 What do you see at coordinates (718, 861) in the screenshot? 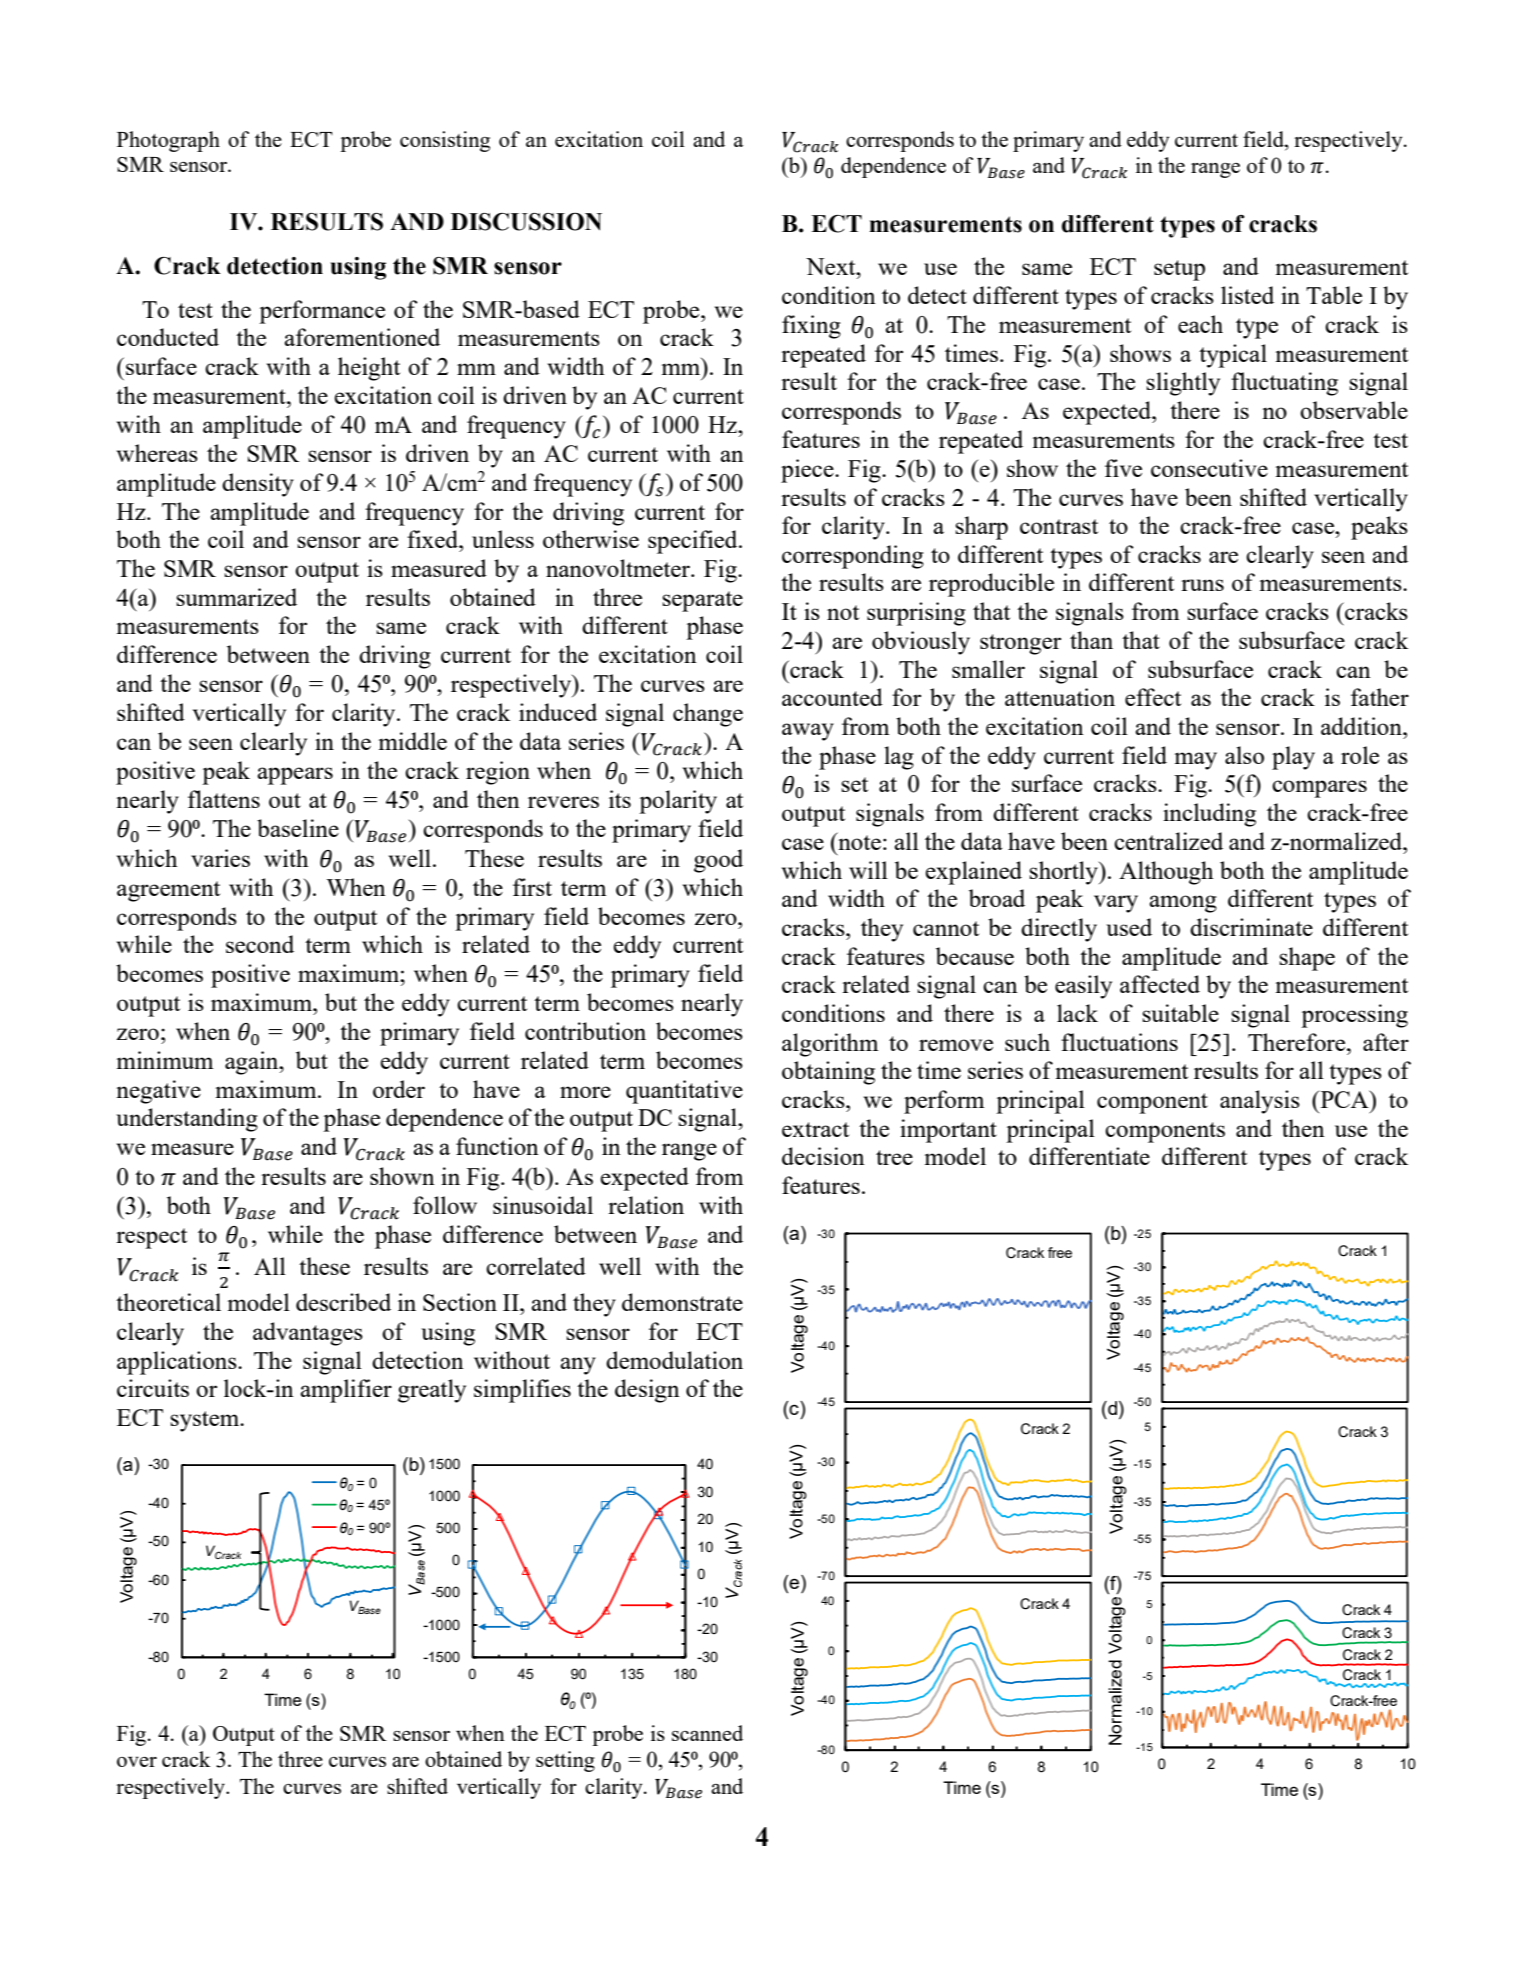
I see `good` at bounding box center [718, 861].
